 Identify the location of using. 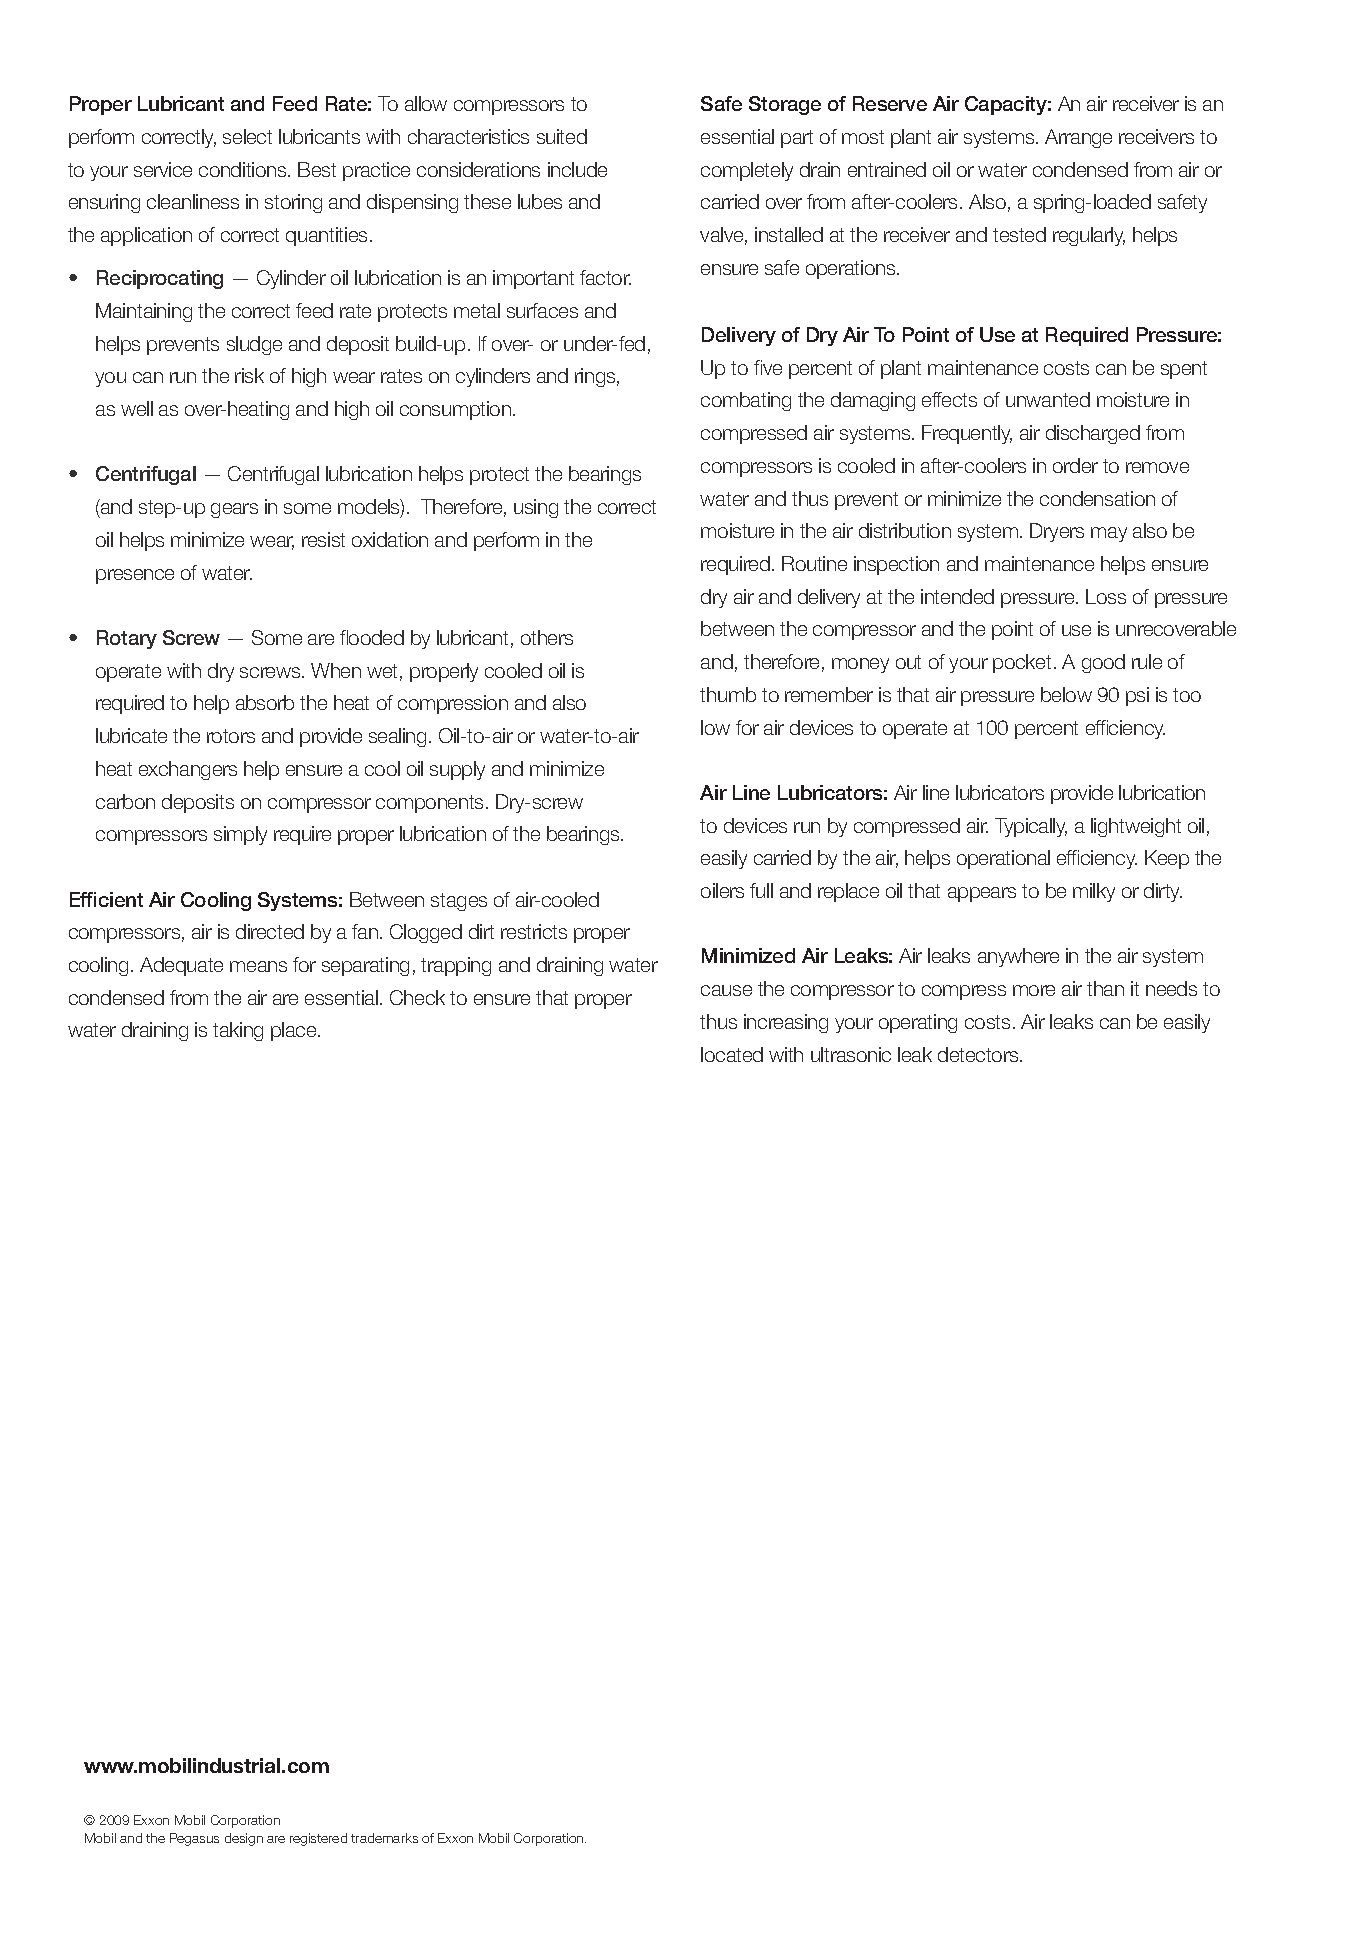
(536, 508).
